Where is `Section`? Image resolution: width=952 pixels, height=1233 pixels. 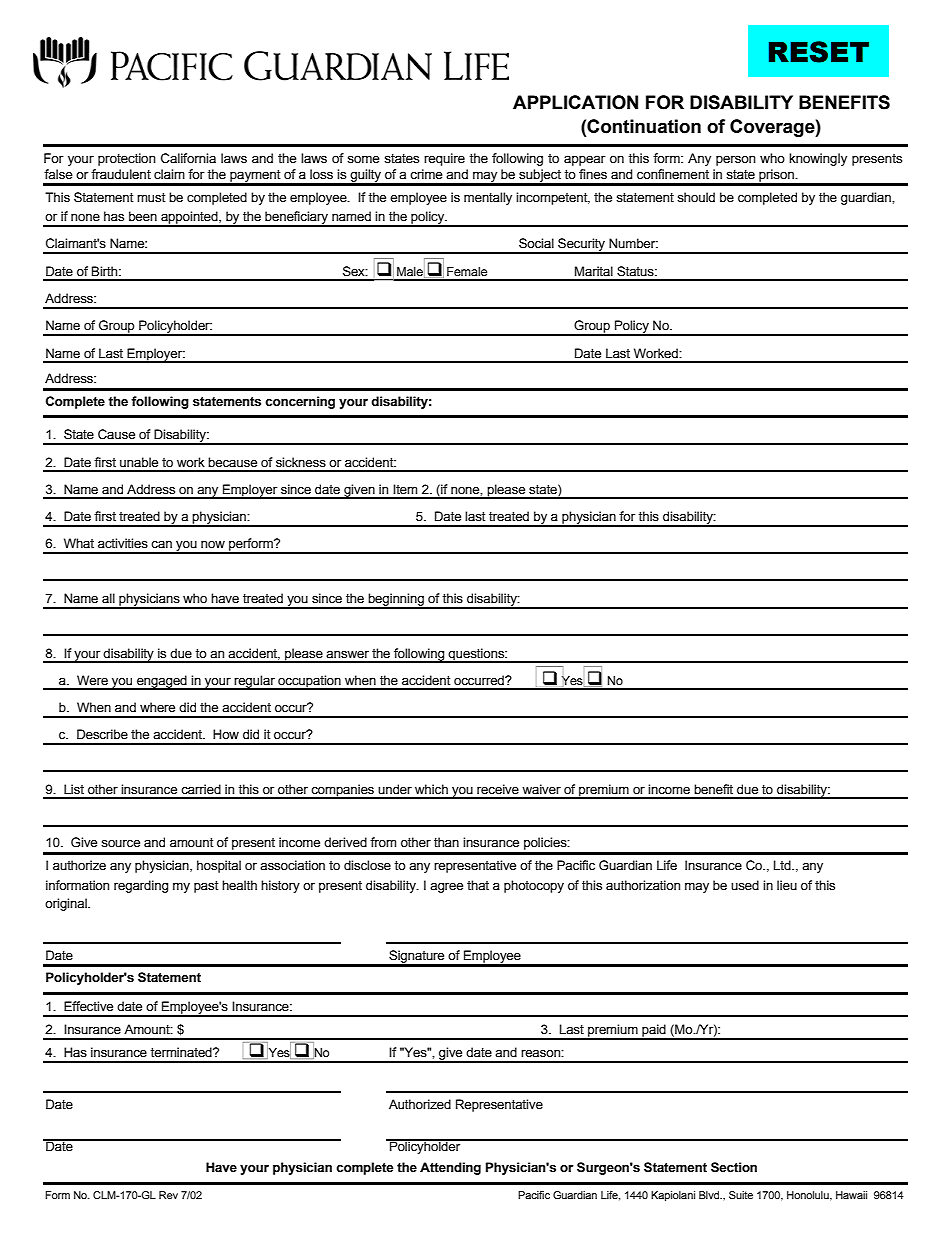 Section is located at coordinates (734, 1167).
